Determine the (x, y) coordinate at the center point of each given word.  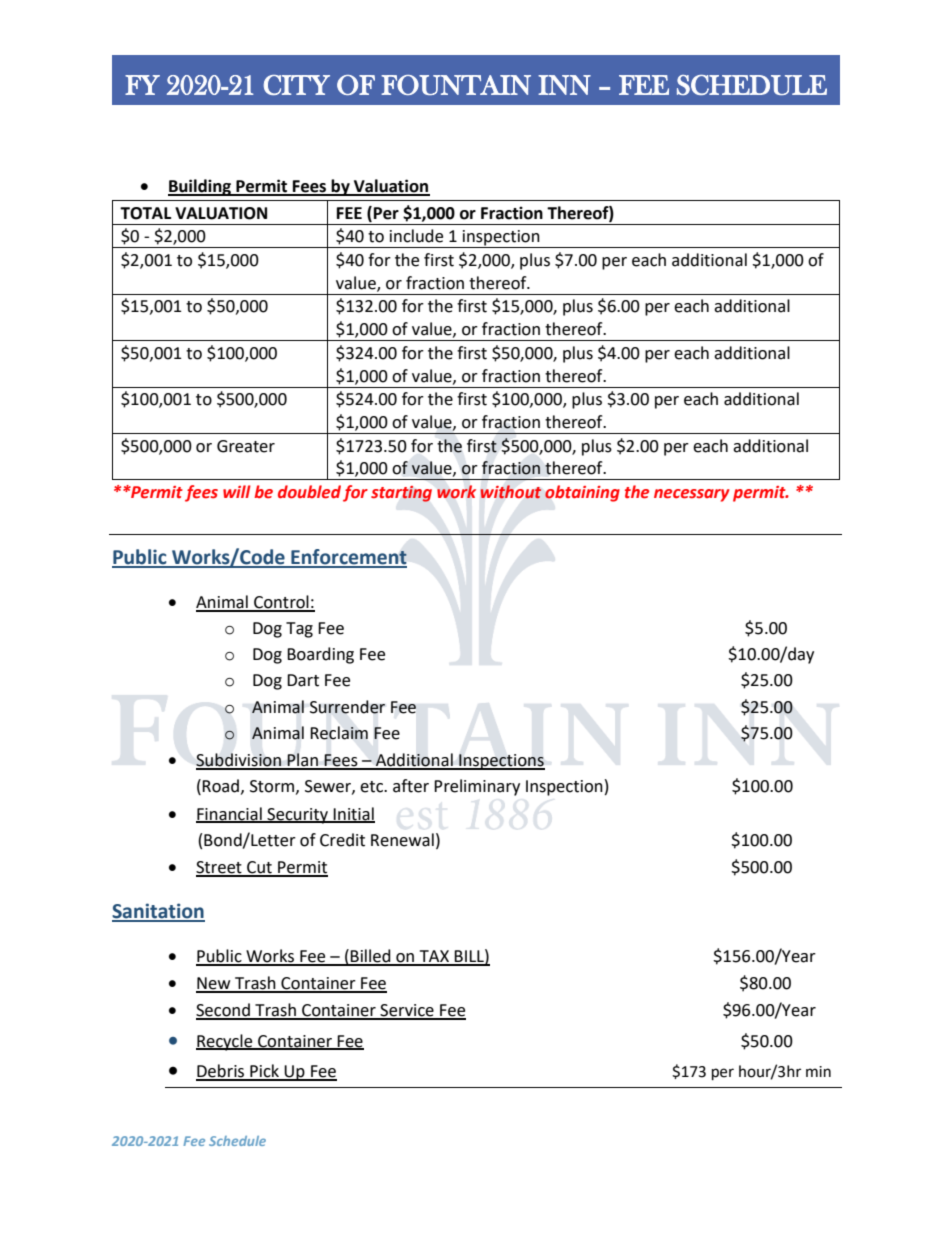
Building (200, 187)
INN (564, 85)
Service (407, 1011)
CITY (297, 85)
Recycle (225, 1042)
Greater (246, 446)
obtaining (582, 493)
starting (401, 494)
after (411, 786)
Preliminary (477, 787)
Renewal (402, 840)
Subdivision (239, 761)
